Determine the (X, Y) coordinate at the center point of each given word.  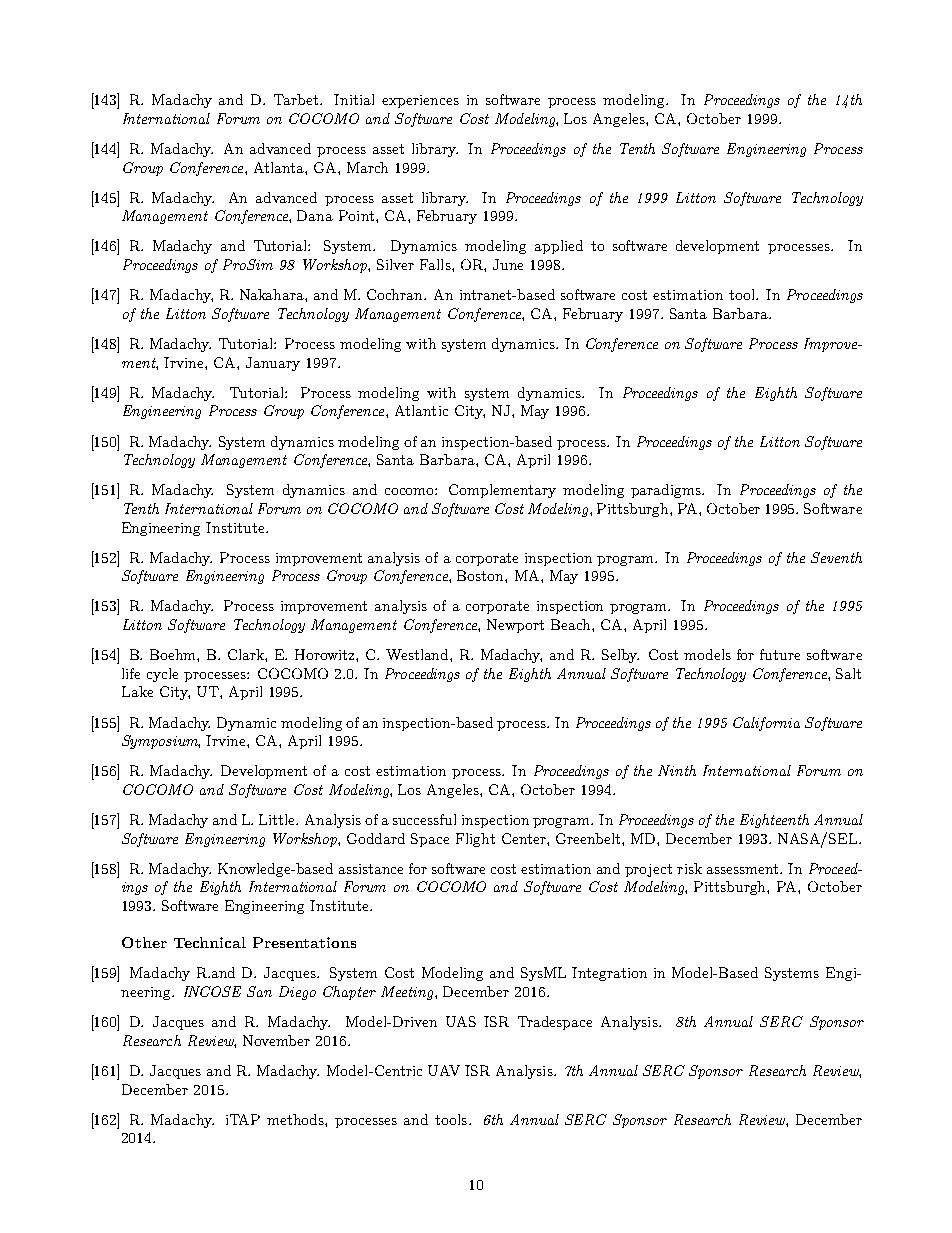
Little (278, 819)
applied (559, 247)
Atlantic (421, 410)
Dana (315, 215)
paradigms (667, 491)
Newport (515, 626)
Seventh (836, 557)
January (273, 364)
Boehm (174, 655)
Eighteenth (774, 821)
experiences (420, 101)
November (276, 1040)
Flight (475, 840)
